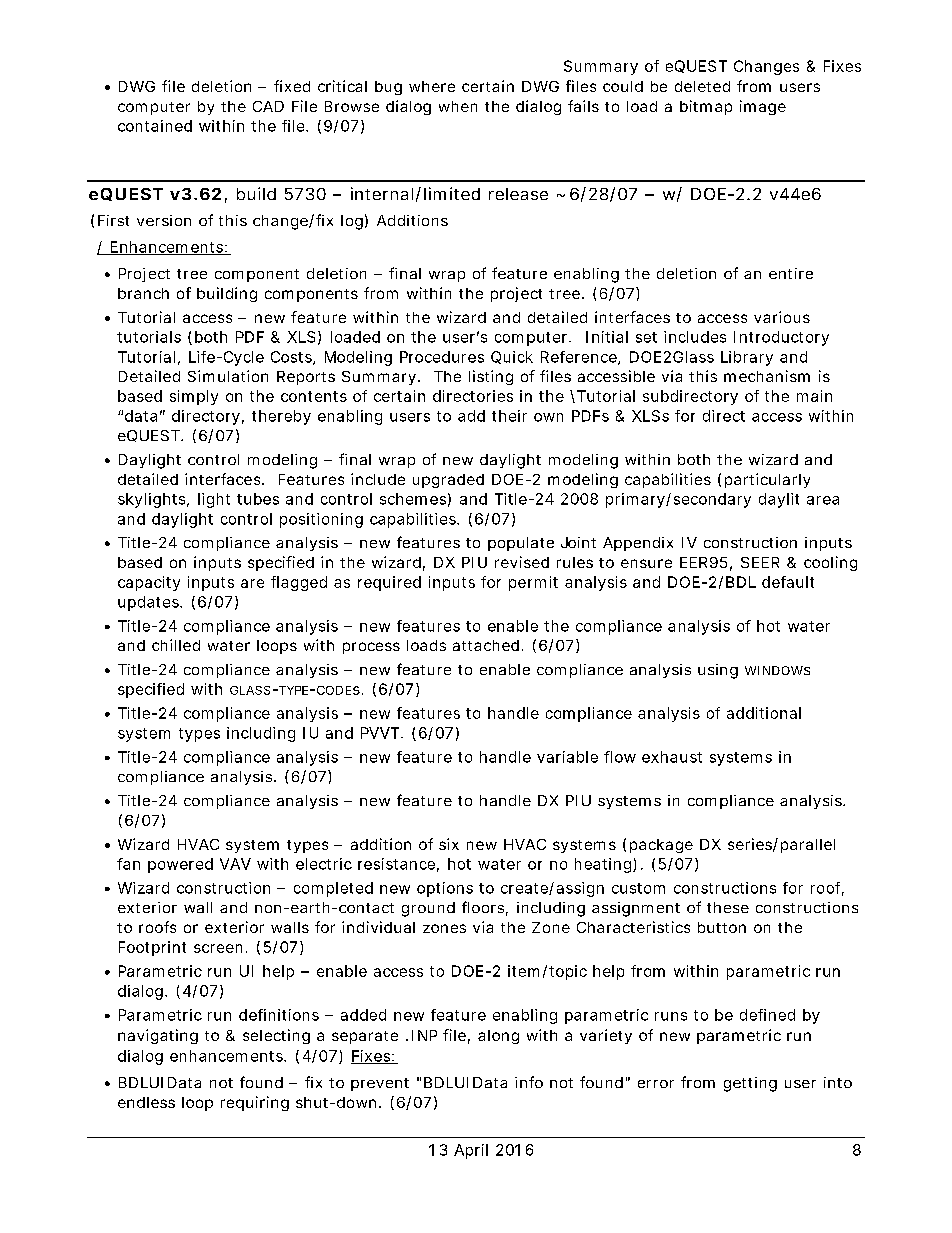 The image size is (952, 1233). Describe the element at coordinates (788, 582) in the screenshot. I see `default` at that location.
